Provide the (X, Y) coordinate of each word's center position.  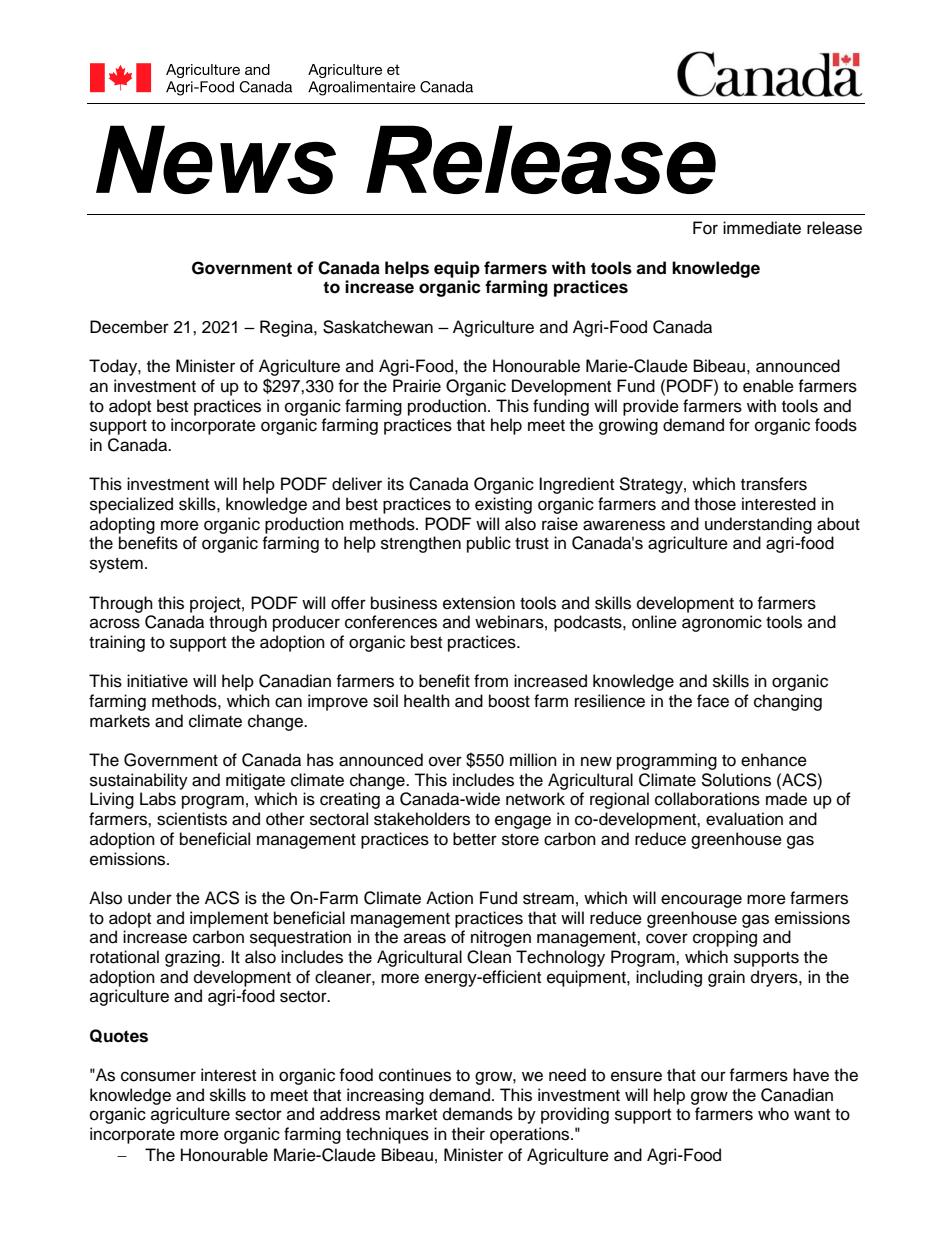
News (216, 159)
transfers (774, 484)
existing (503, 505)
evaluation (744, 819)
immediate (762, 228)
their (468, 1134)
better (475, 839)
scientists (192, 819)
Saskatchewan (378, 327)
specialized (131, 505)
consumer (158, 1076)
